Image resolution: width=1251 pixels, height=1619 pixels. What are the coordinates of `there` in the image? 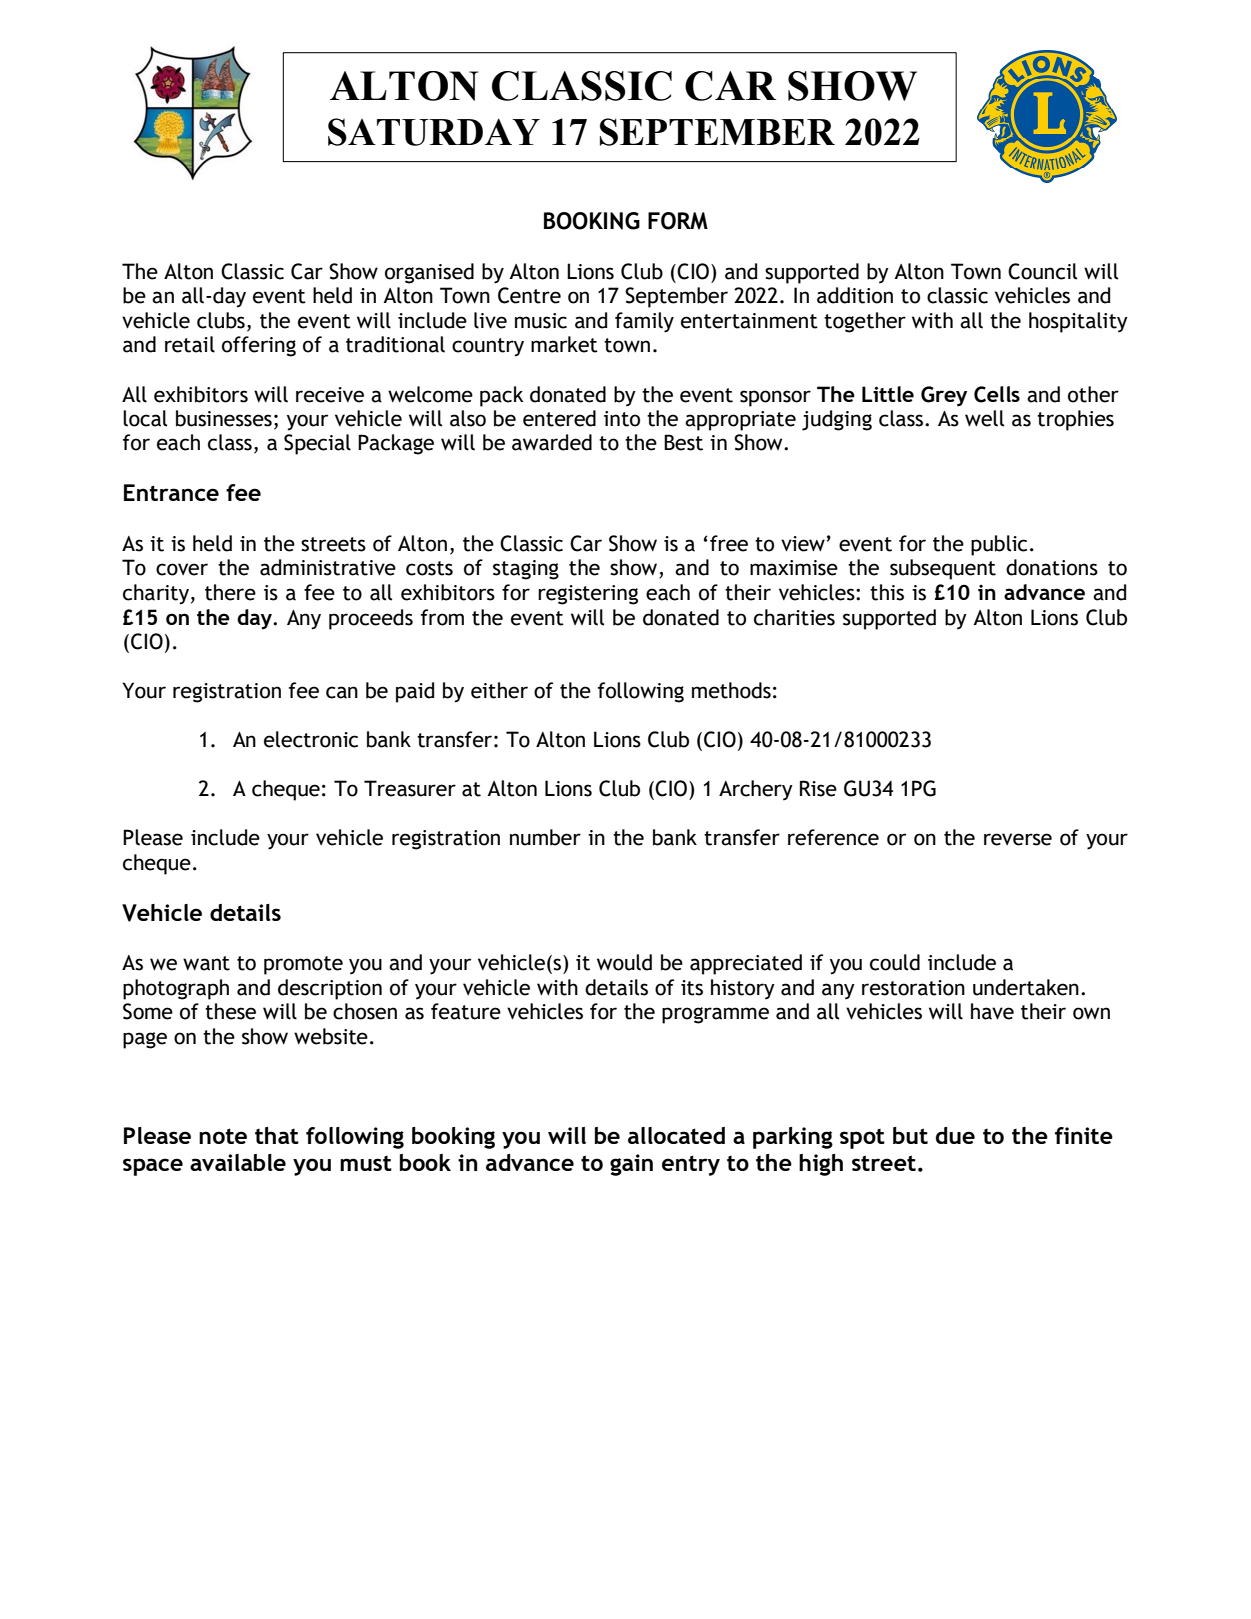 It's located at (230, 592).
